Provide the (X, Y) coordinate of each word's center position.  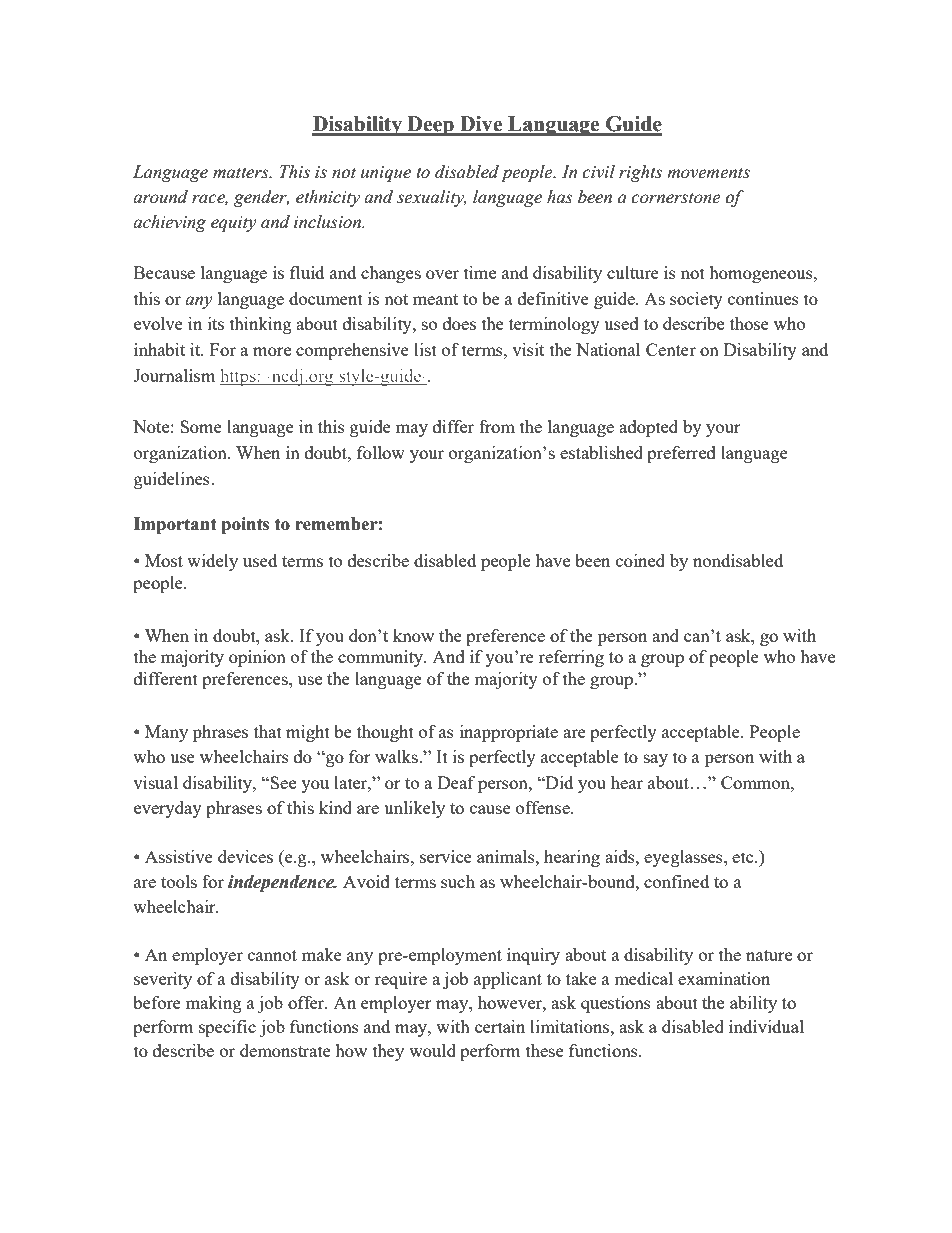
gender (261, 198)
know (413, 635)
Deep (430, 126)
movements (708, 173)
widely (212, 562)
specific (227, 1028)
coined (640, 560)
